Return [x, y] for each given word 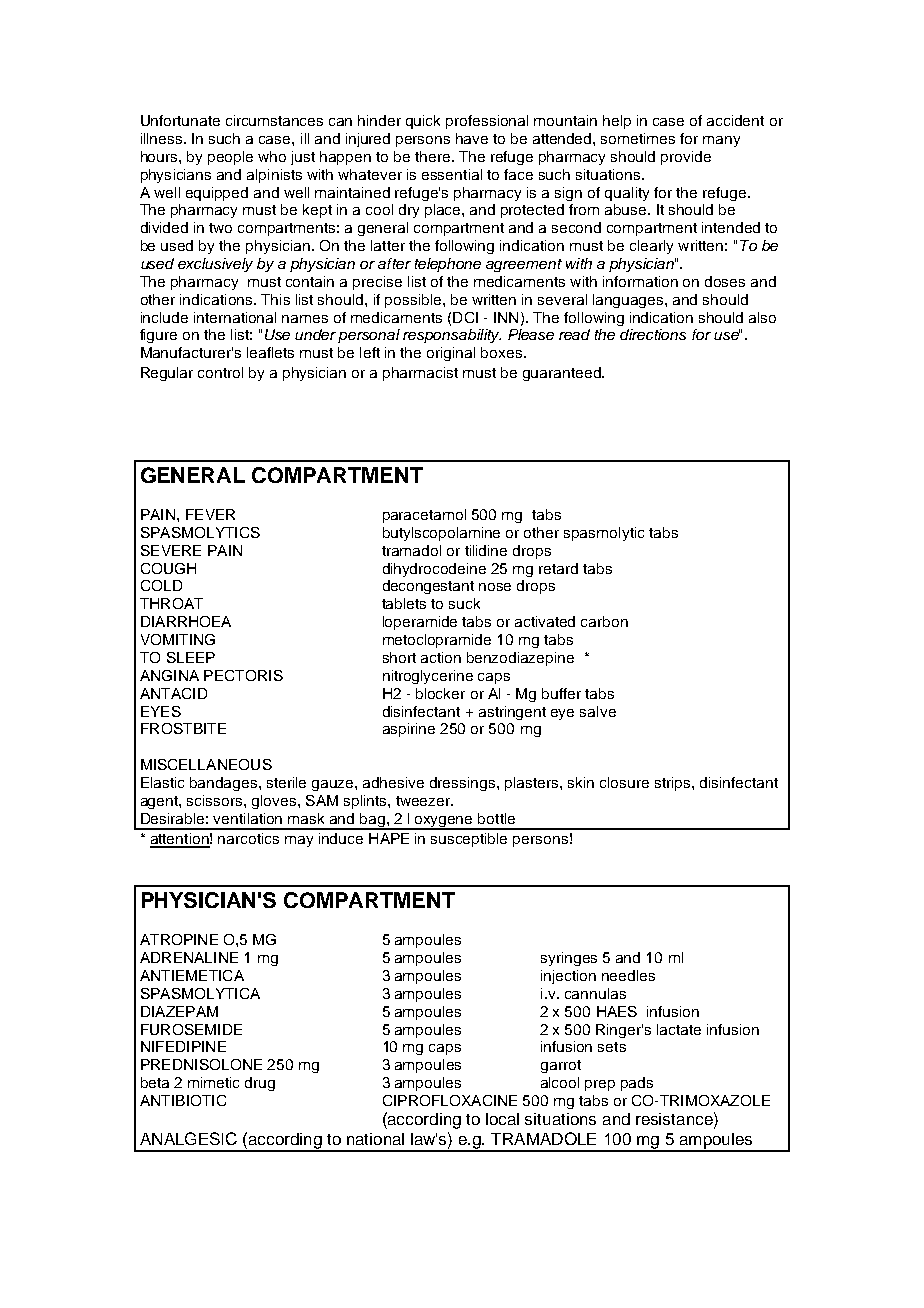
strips [674, 784]
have [472, 138]
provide [686, 158]
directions [653, 334]
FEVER [210, 514]
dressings [464, 784]
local [502, 1119]
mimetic [213, 1082]
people [230, 158]
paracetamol [424, 516]
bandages [225, 784]
